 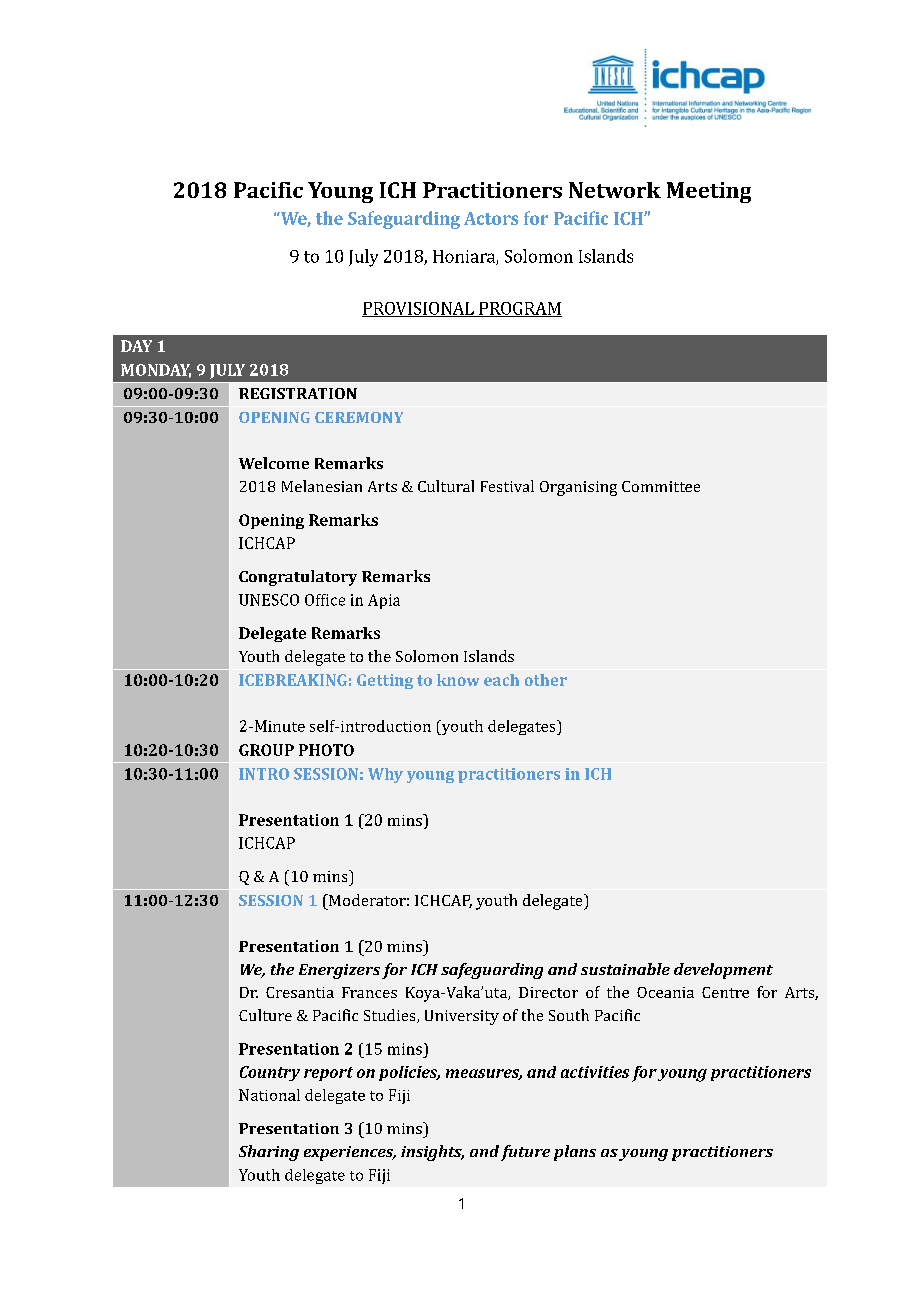 What do you see at coordinates (156, 371) in the screenshot?
I see `MONDAY` at bounding box center [156, 371].
